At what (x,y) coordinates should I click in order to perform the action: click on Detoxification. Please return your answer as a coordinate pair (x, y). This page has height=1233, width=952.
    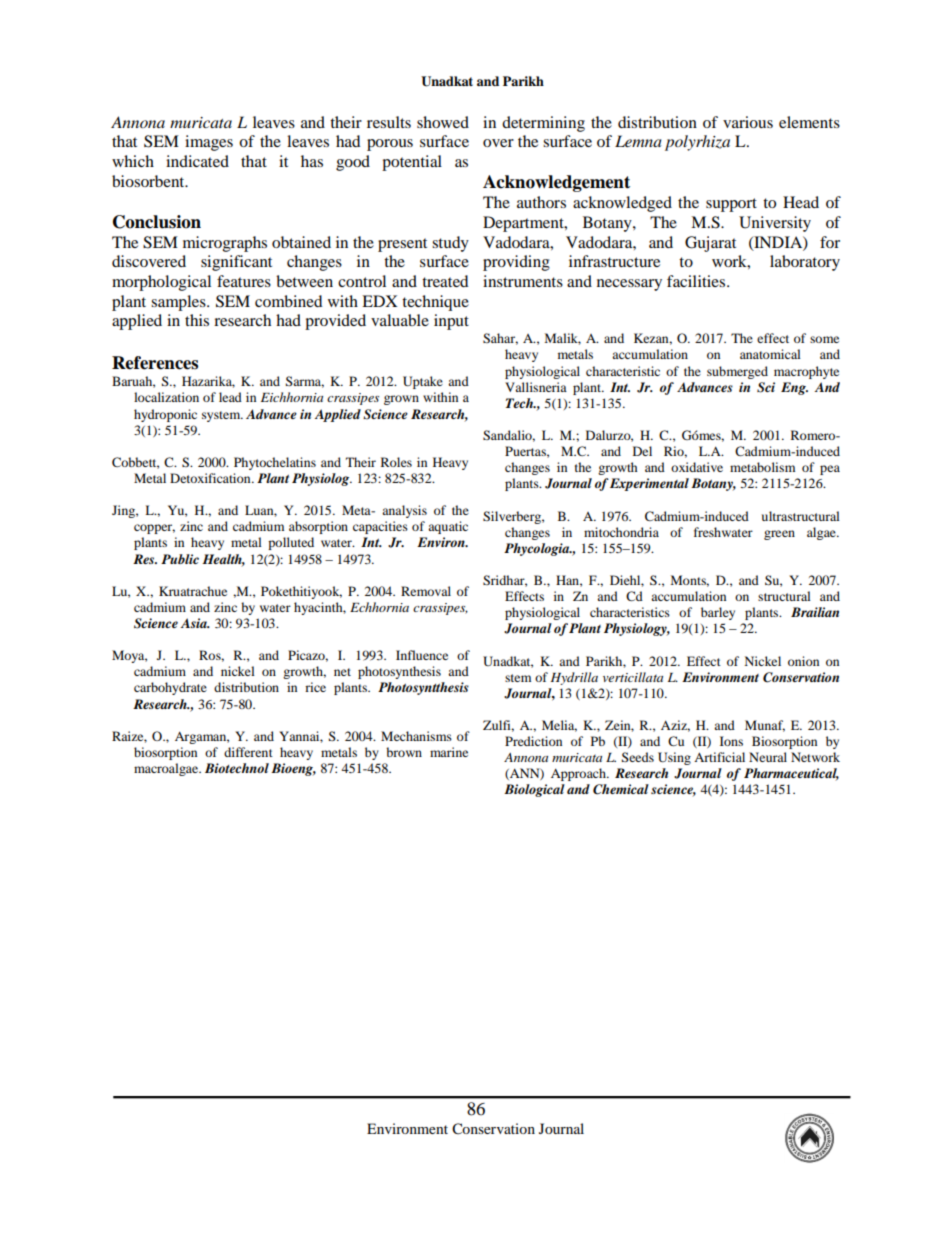
    Looking at the image, I should click on (211, 478).
